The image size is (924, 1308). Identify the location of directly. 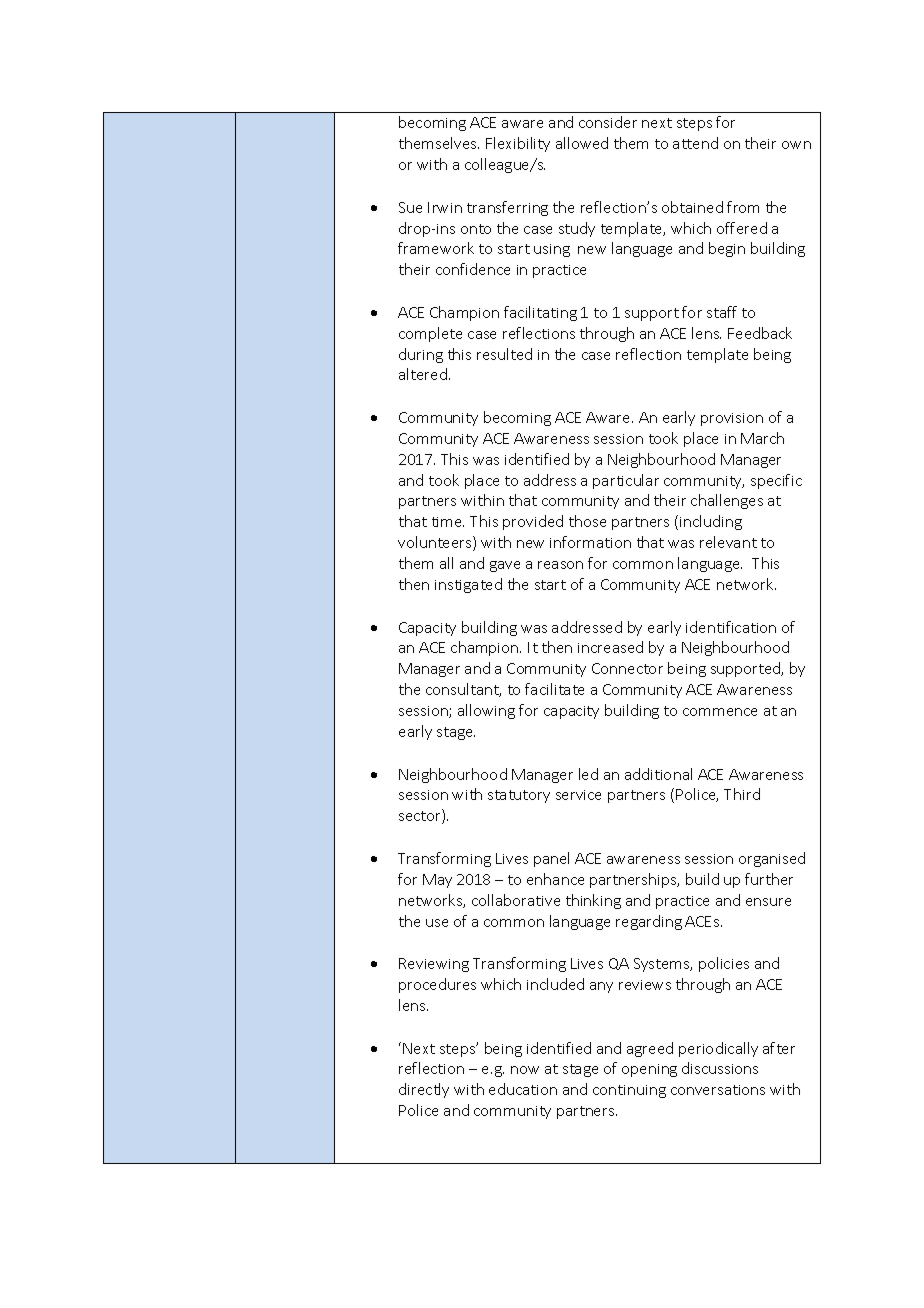
(424, 1090).
